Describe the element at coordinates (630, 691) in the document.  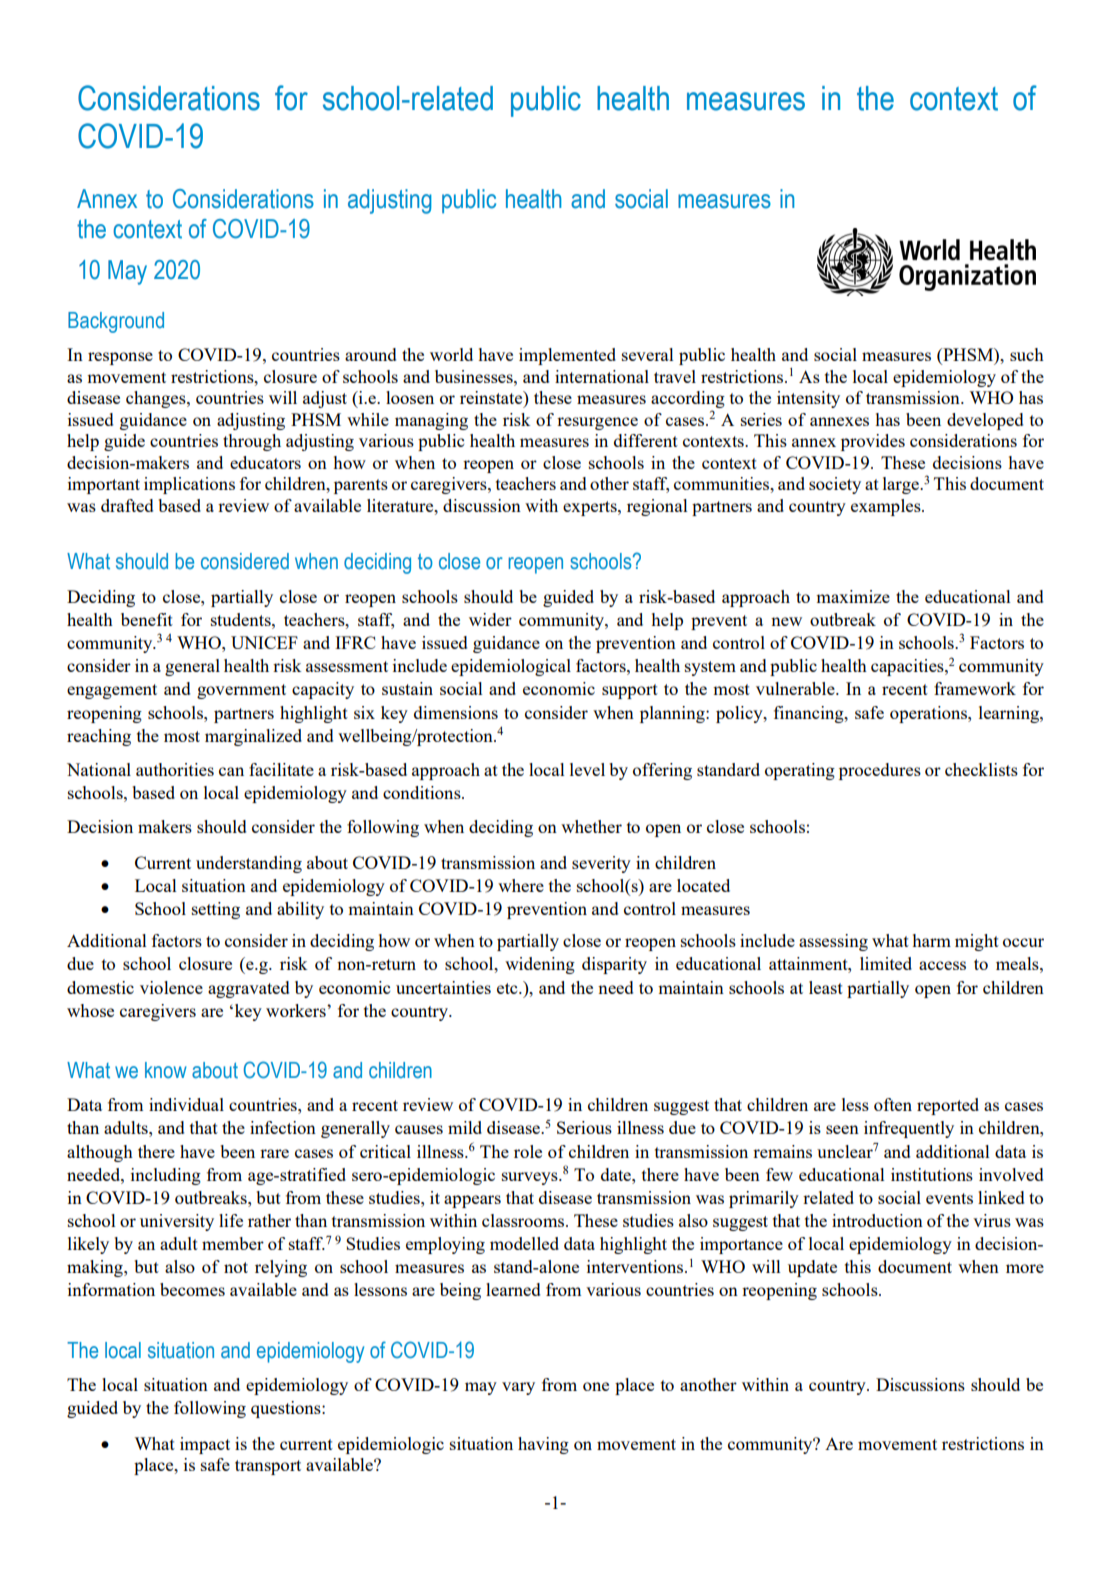
I see `support` at that location.
